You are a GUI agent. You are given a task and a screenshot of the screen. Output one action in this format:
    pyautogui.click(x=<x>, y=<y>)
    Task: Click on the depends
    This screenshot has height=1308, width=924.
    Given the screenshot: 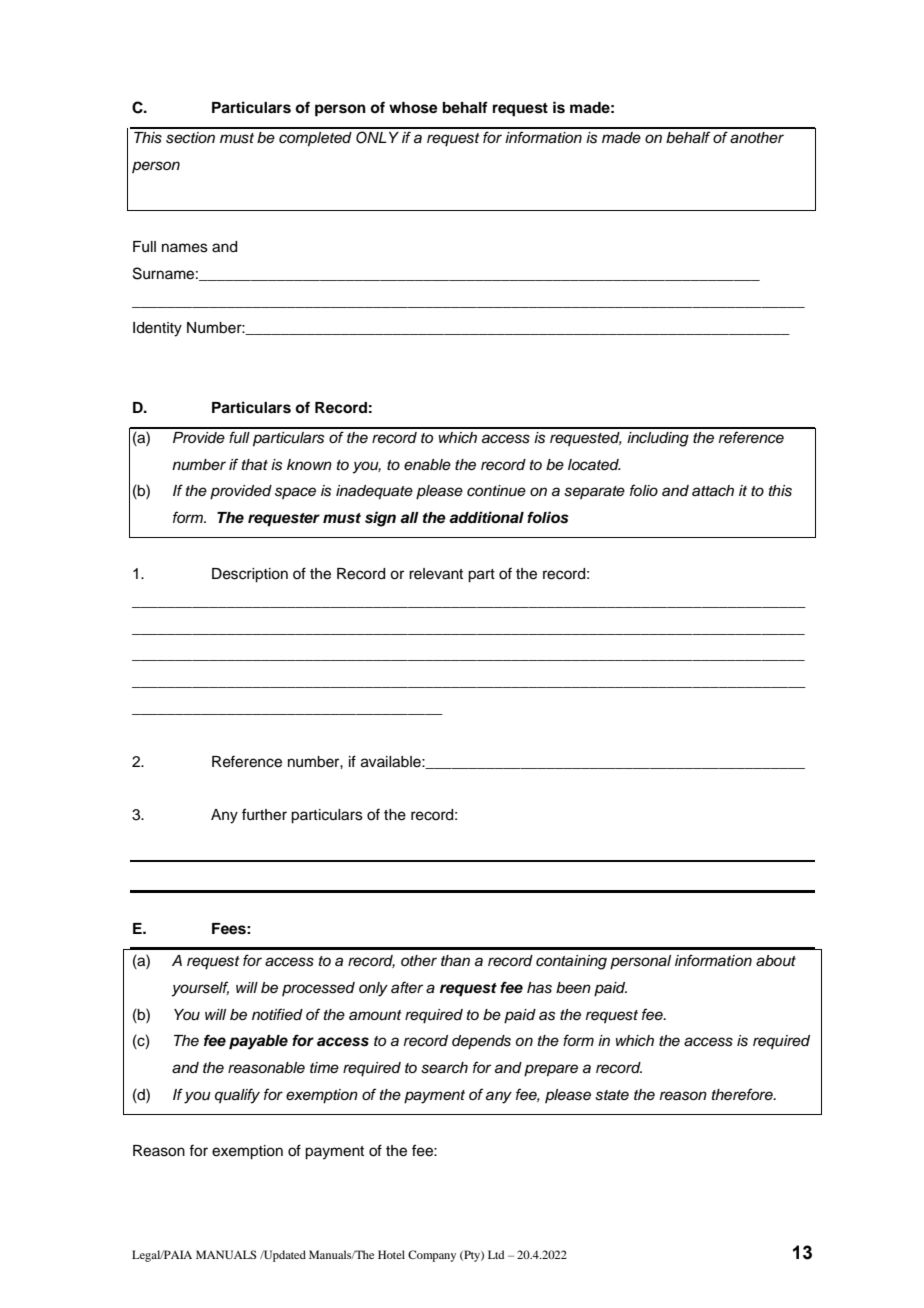 What is the action you would take?
    pyautogui.click(x=481, y=1042)
